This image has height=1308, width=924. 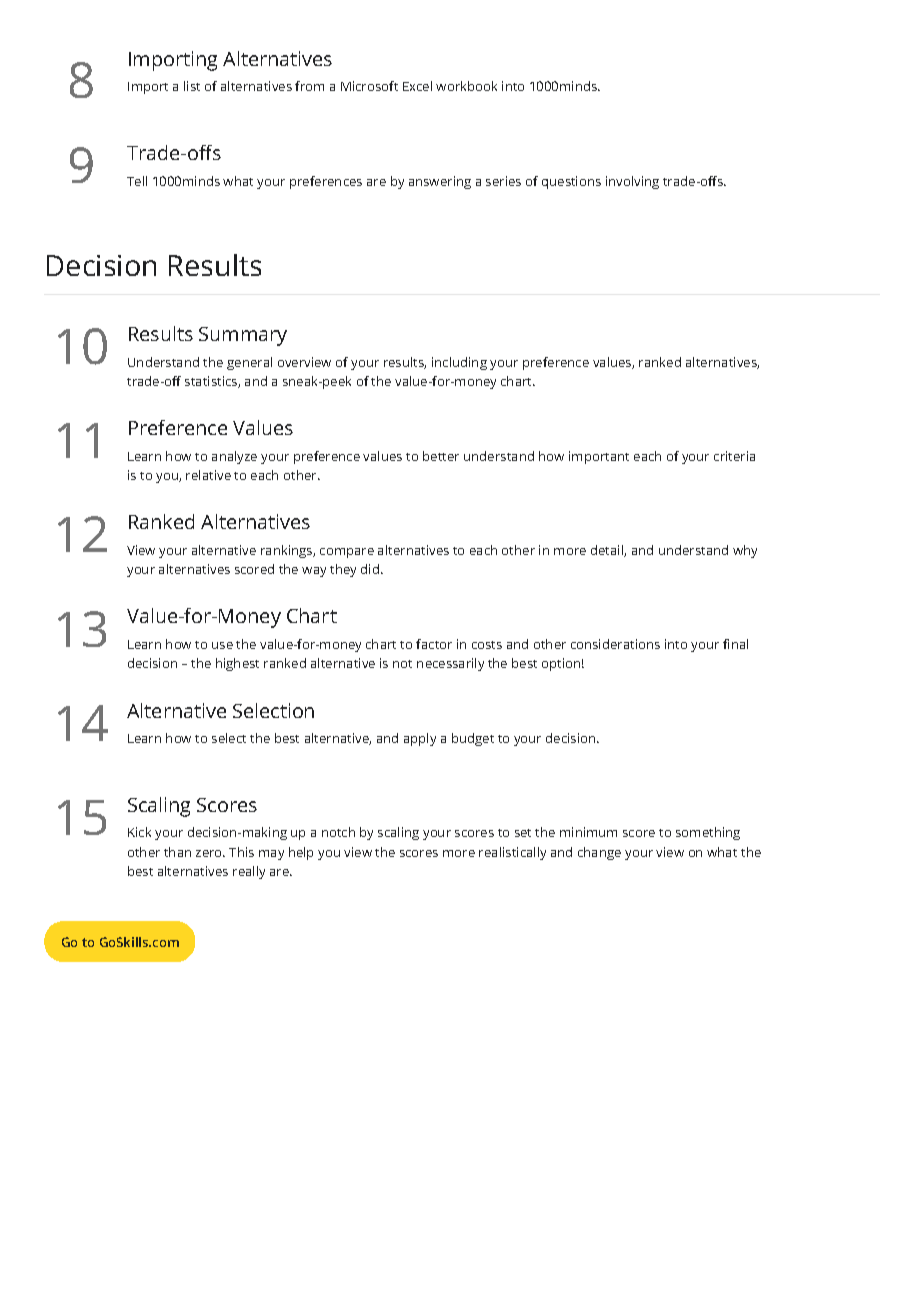 I want to click on Excel, so click(x=417, y=86).
